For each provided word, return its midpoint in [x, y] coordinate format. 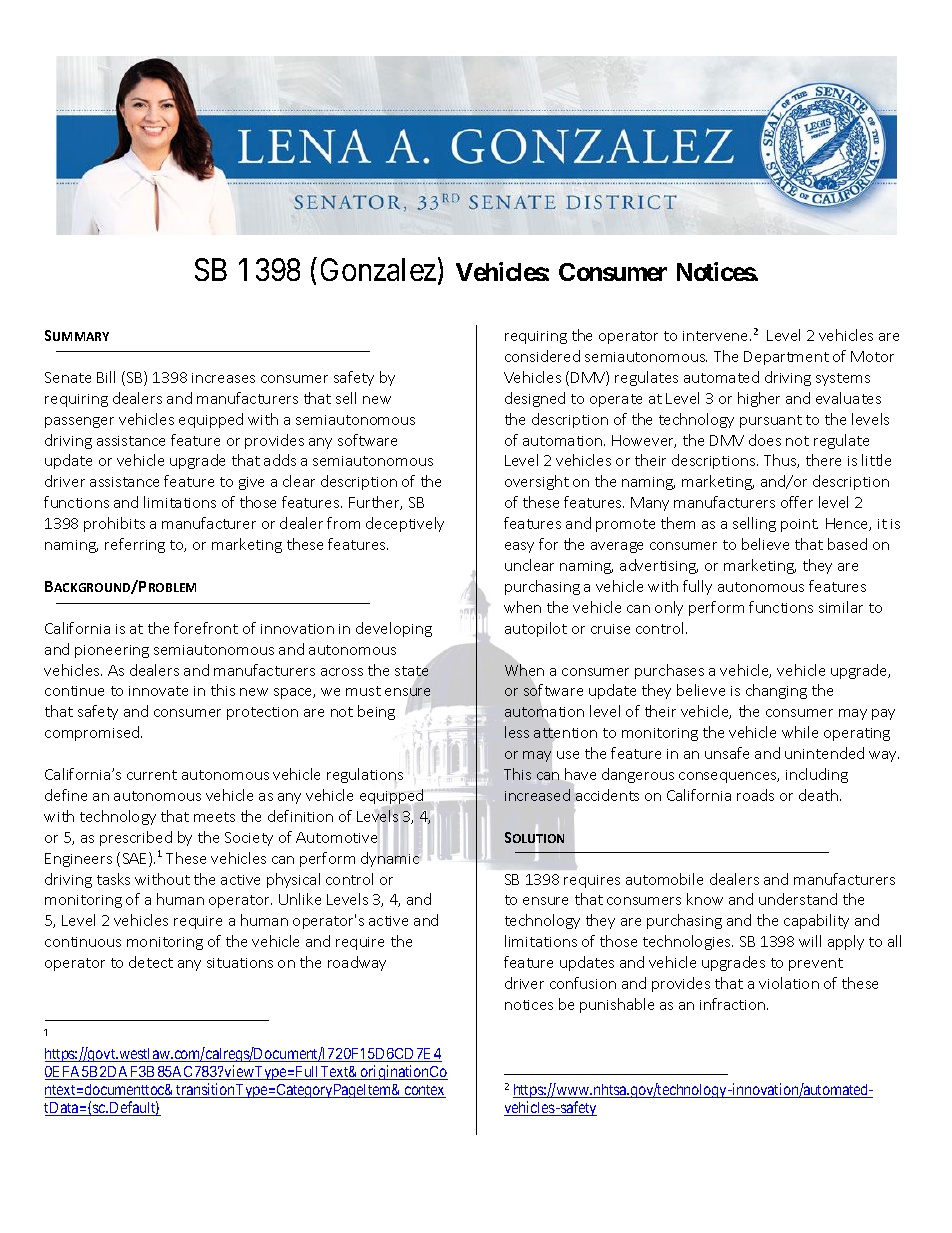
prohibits [114, 524]
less [517, 732]
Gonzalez [378, 269]
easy [519, 547]
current [152, 775]
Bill [106, 377]
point [799, 525]
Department [786, 358]
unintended [824, 753]
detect [151, 962]
